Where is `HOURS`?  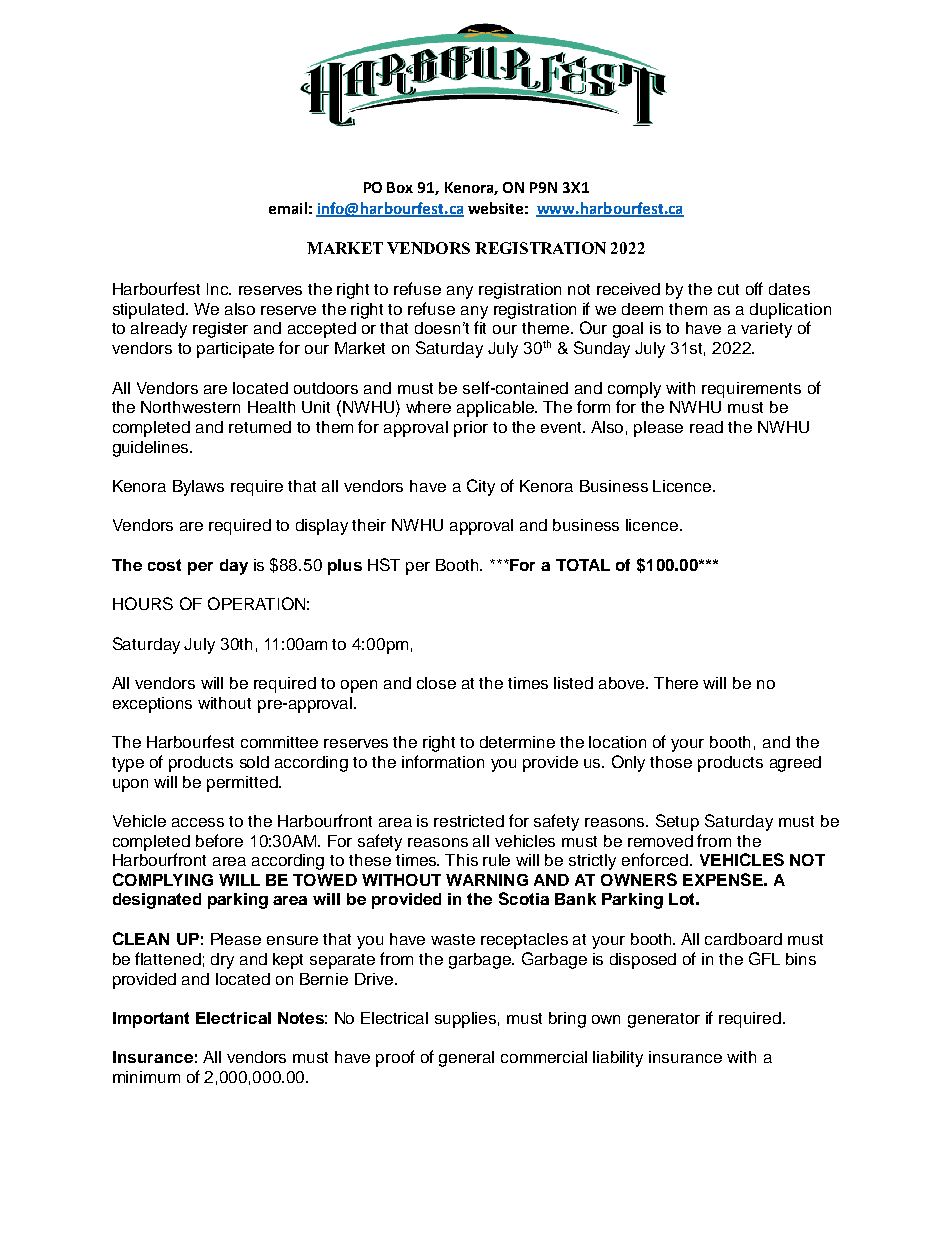 HOURS is located at coordinates (143, 603).
